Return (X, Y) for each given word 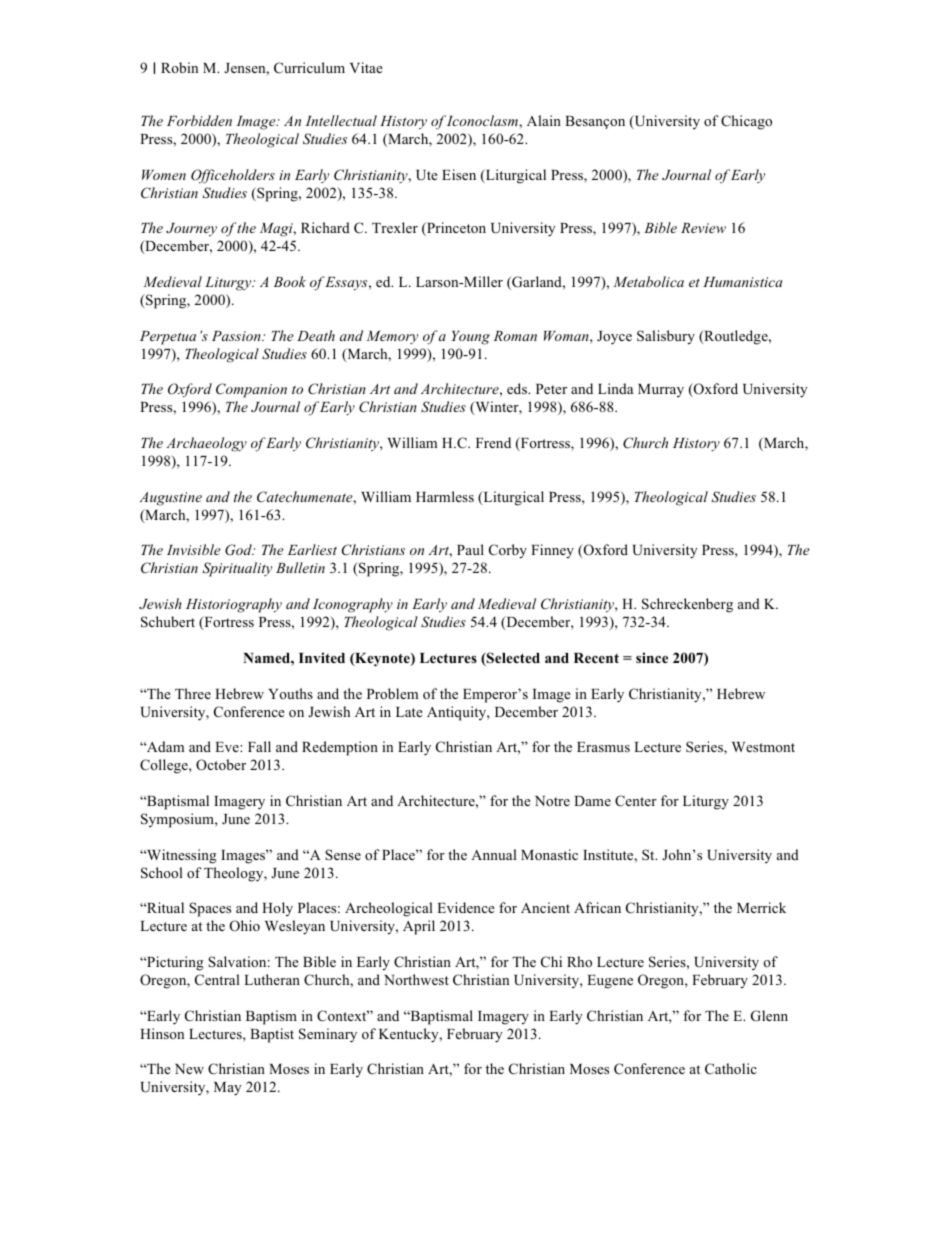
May (228, 1089)
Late (409, 712)
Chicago (746, 122)
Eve (228, 747)
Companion (251, 390)
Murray (661, 390)
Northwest (416, 979)
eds (518, 388)
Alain (544, 120)
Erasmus (603, 747)
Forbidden (199, 120)
